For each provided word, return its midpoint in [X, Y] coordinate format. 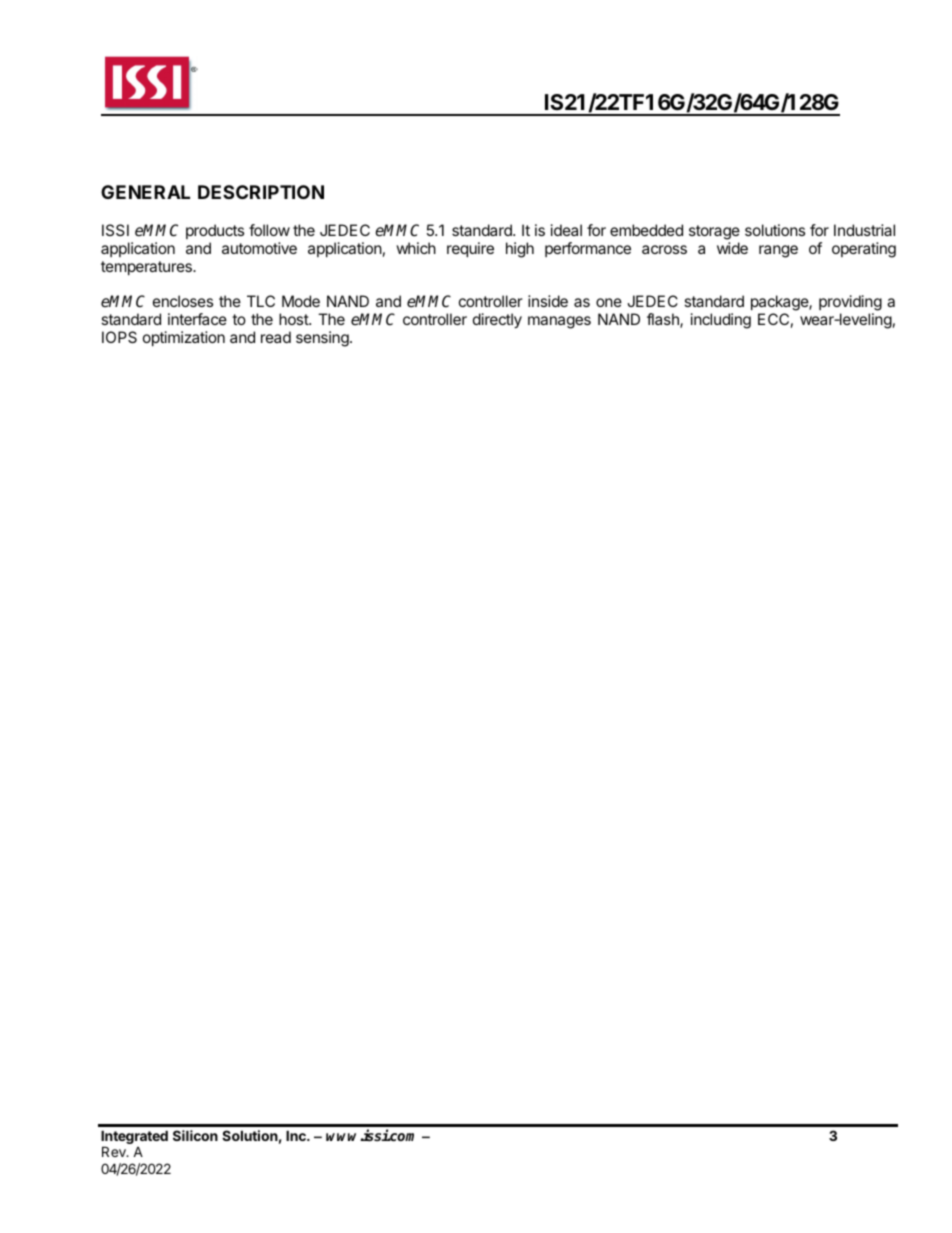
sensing [323, 339]
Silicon [195, 1135]
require [470, 249]
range [778, 251]
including [721, 321]
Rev [115, 1151]
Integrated [134, 1138]
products [215, 231]
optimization [184, 338]
